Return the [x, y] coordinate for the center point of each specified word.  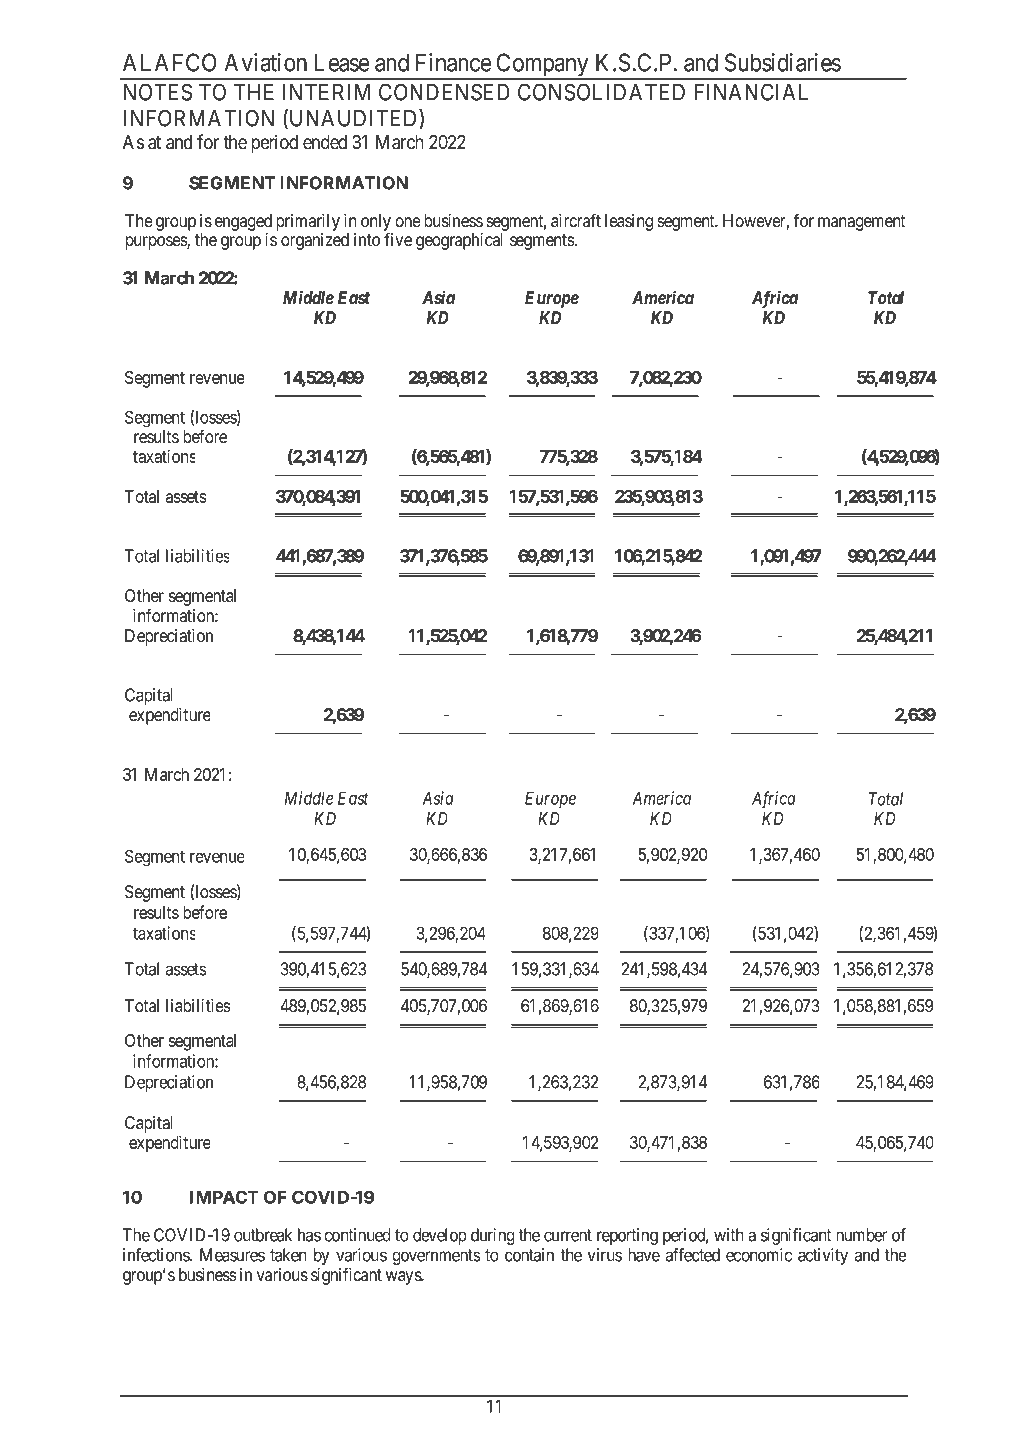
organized [315, 241]
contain [529, 1255]
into [367, 240]
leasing [629, 222]
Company [542, 66]
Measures [232, 1255]
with [729, 1235]
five [398, 239]
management [861, 223]
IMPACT [224, 1197]
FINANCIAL [751, 92]
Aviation [266, 62]
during [493, 1236]
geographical [459, 241]
